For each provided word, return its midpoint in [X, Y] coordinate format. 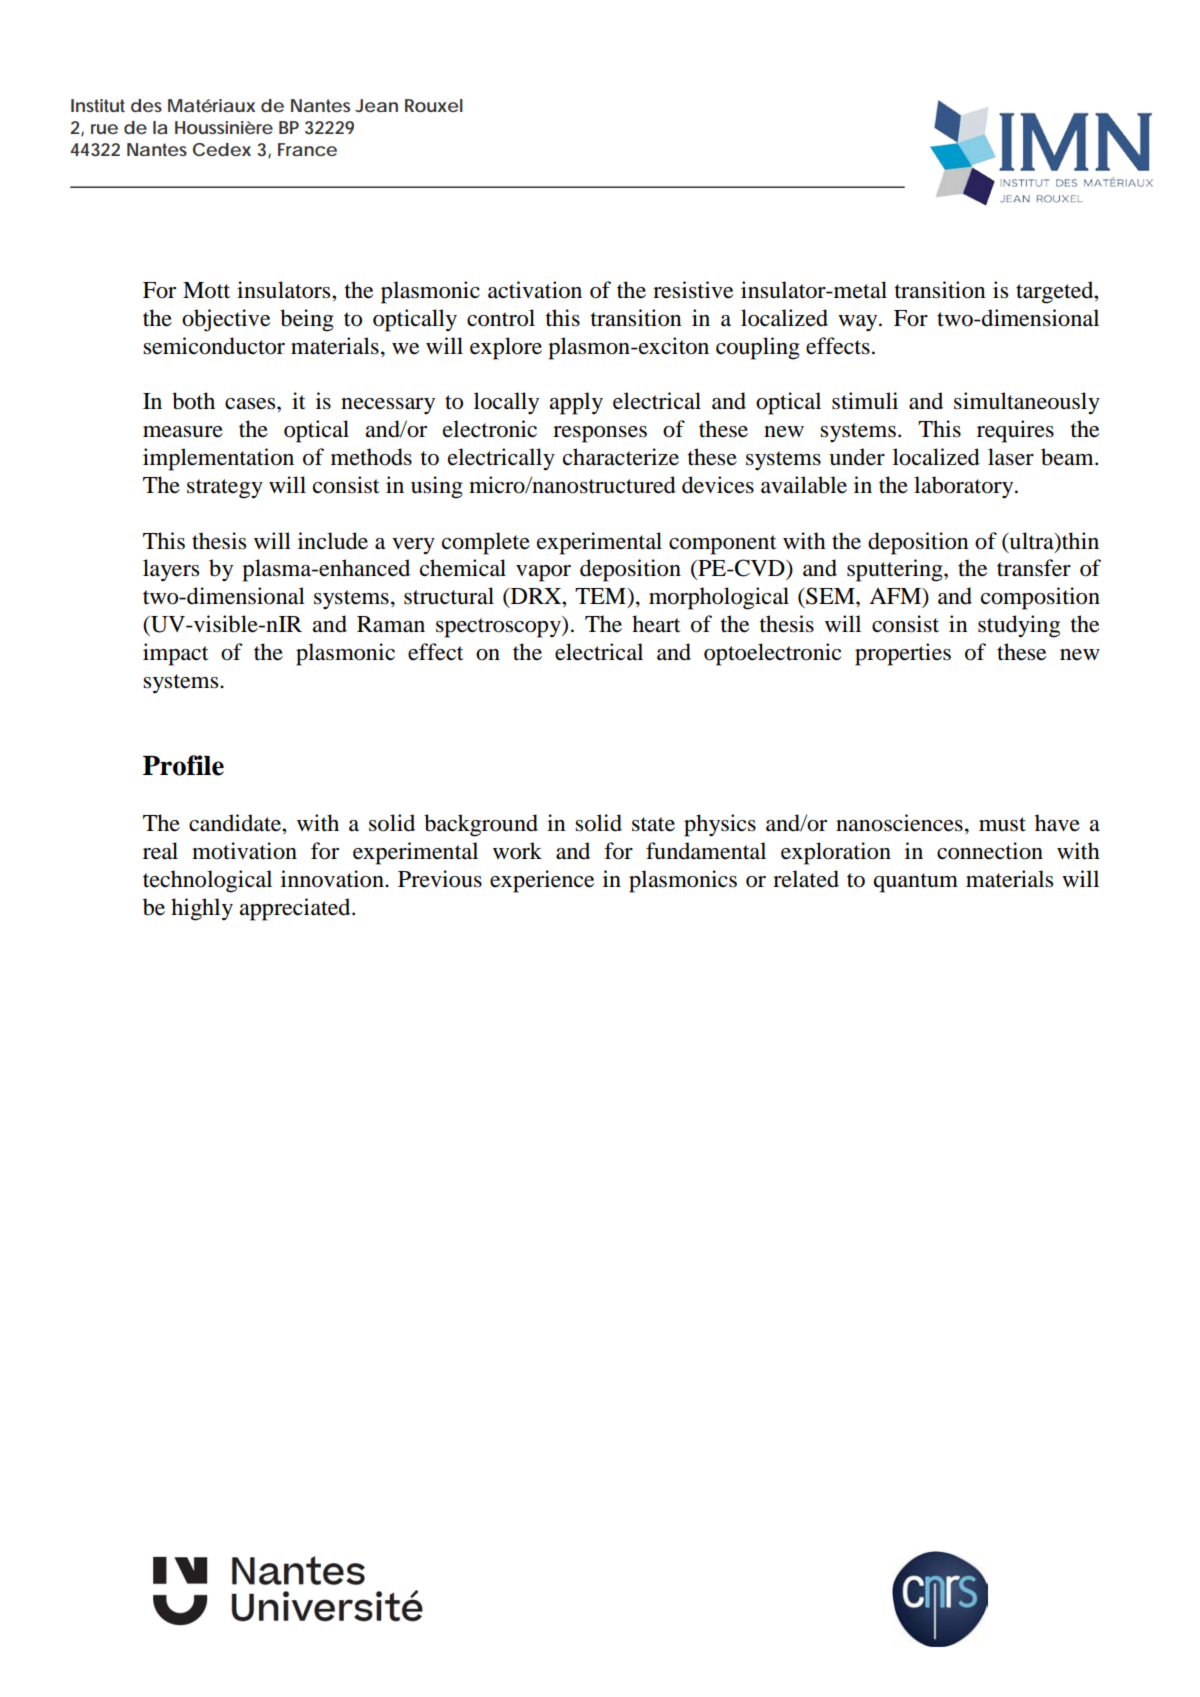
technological [207, 881]
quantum [916, 883]
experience [542, 881]
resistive [693, 290]
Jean [376, 105]
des [146, 105]
